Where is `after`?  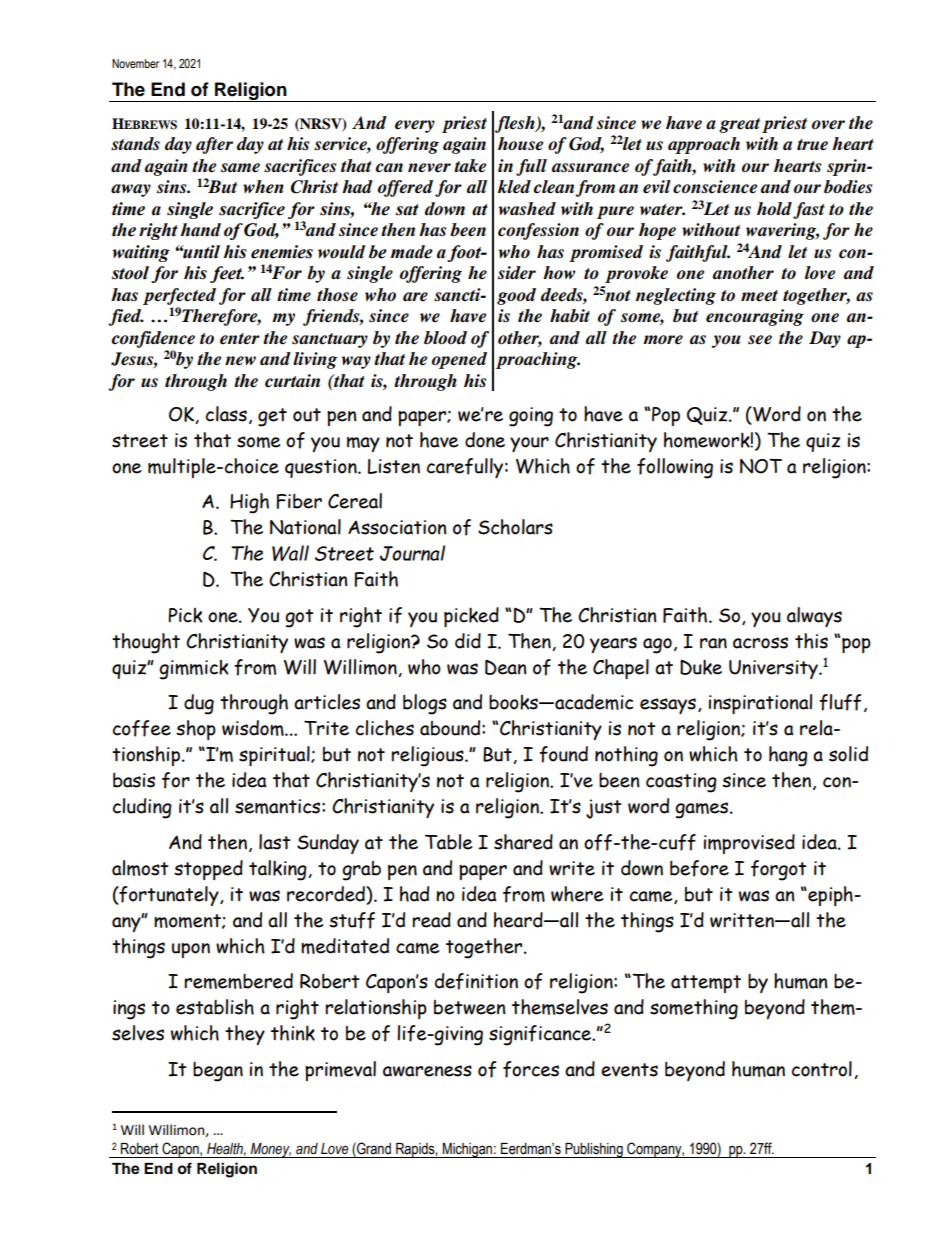 after is located at coordinates (214, 145).
